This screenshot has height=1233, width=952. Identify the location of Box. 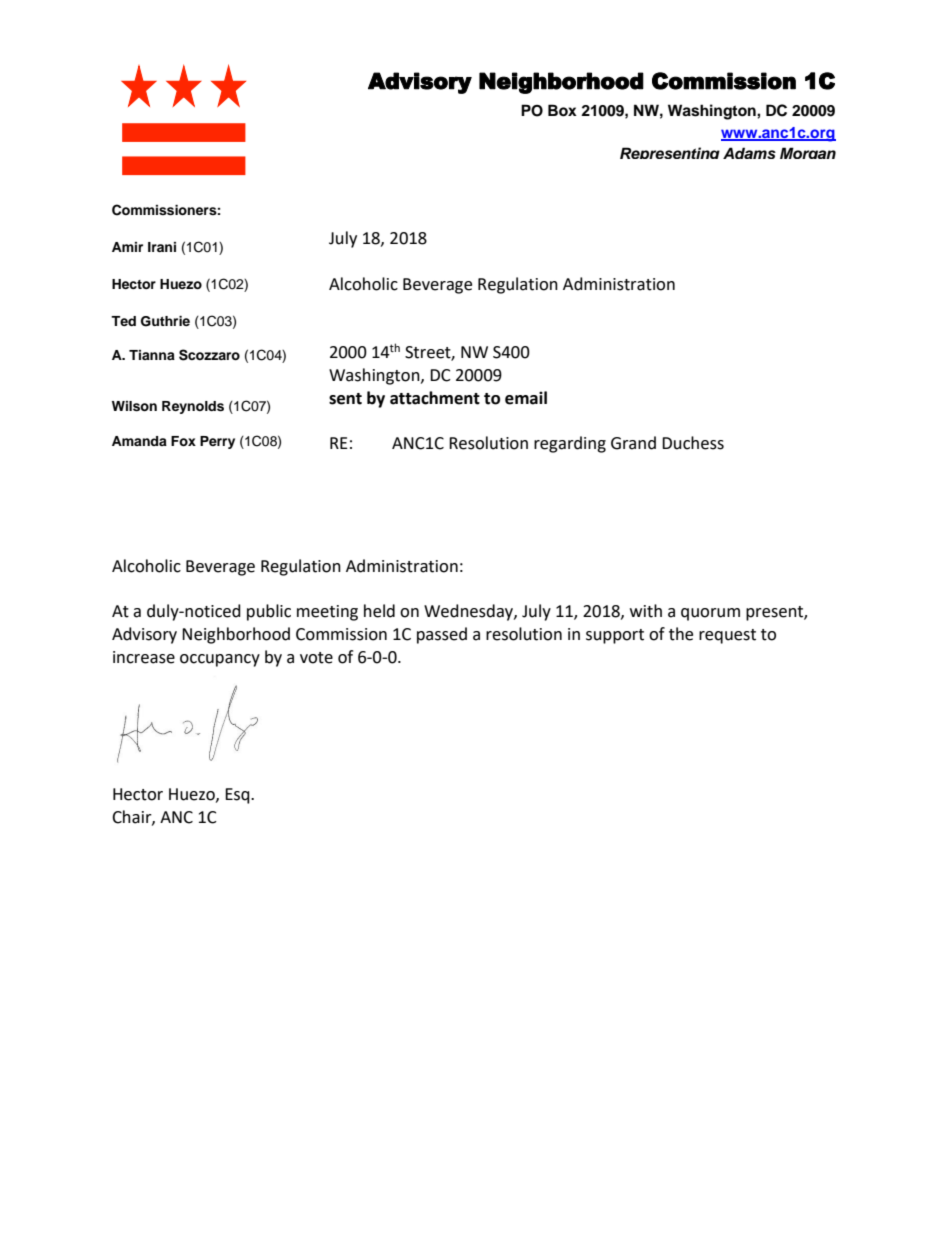
(562, 110).
